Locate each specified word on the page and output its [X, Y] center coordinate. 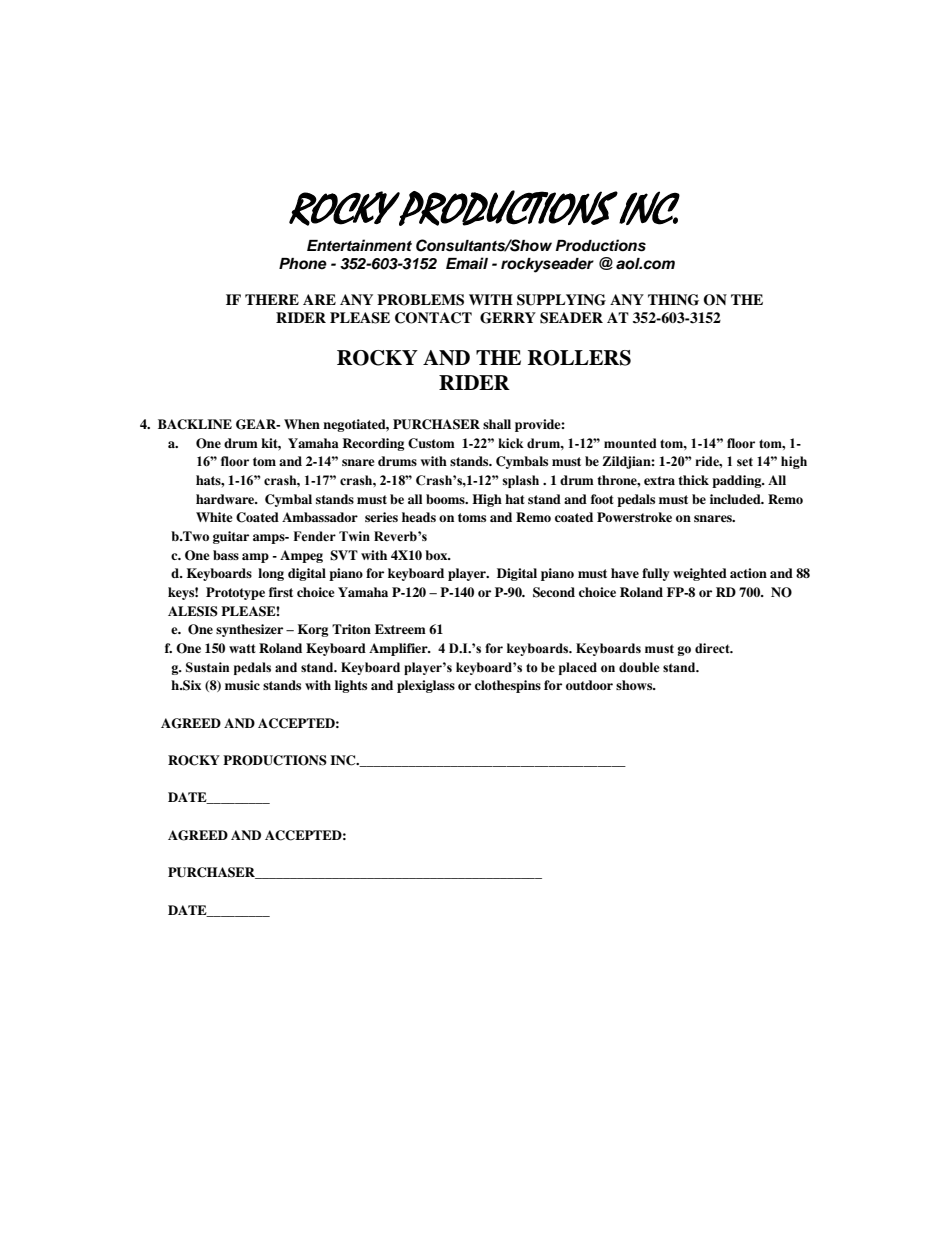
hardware [226, 499]
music [242, 685]
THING [673, 300]
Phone [303, 264]
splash [520, 481]
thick [693, 480]
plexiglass [426, 686]
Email [467, 263]
